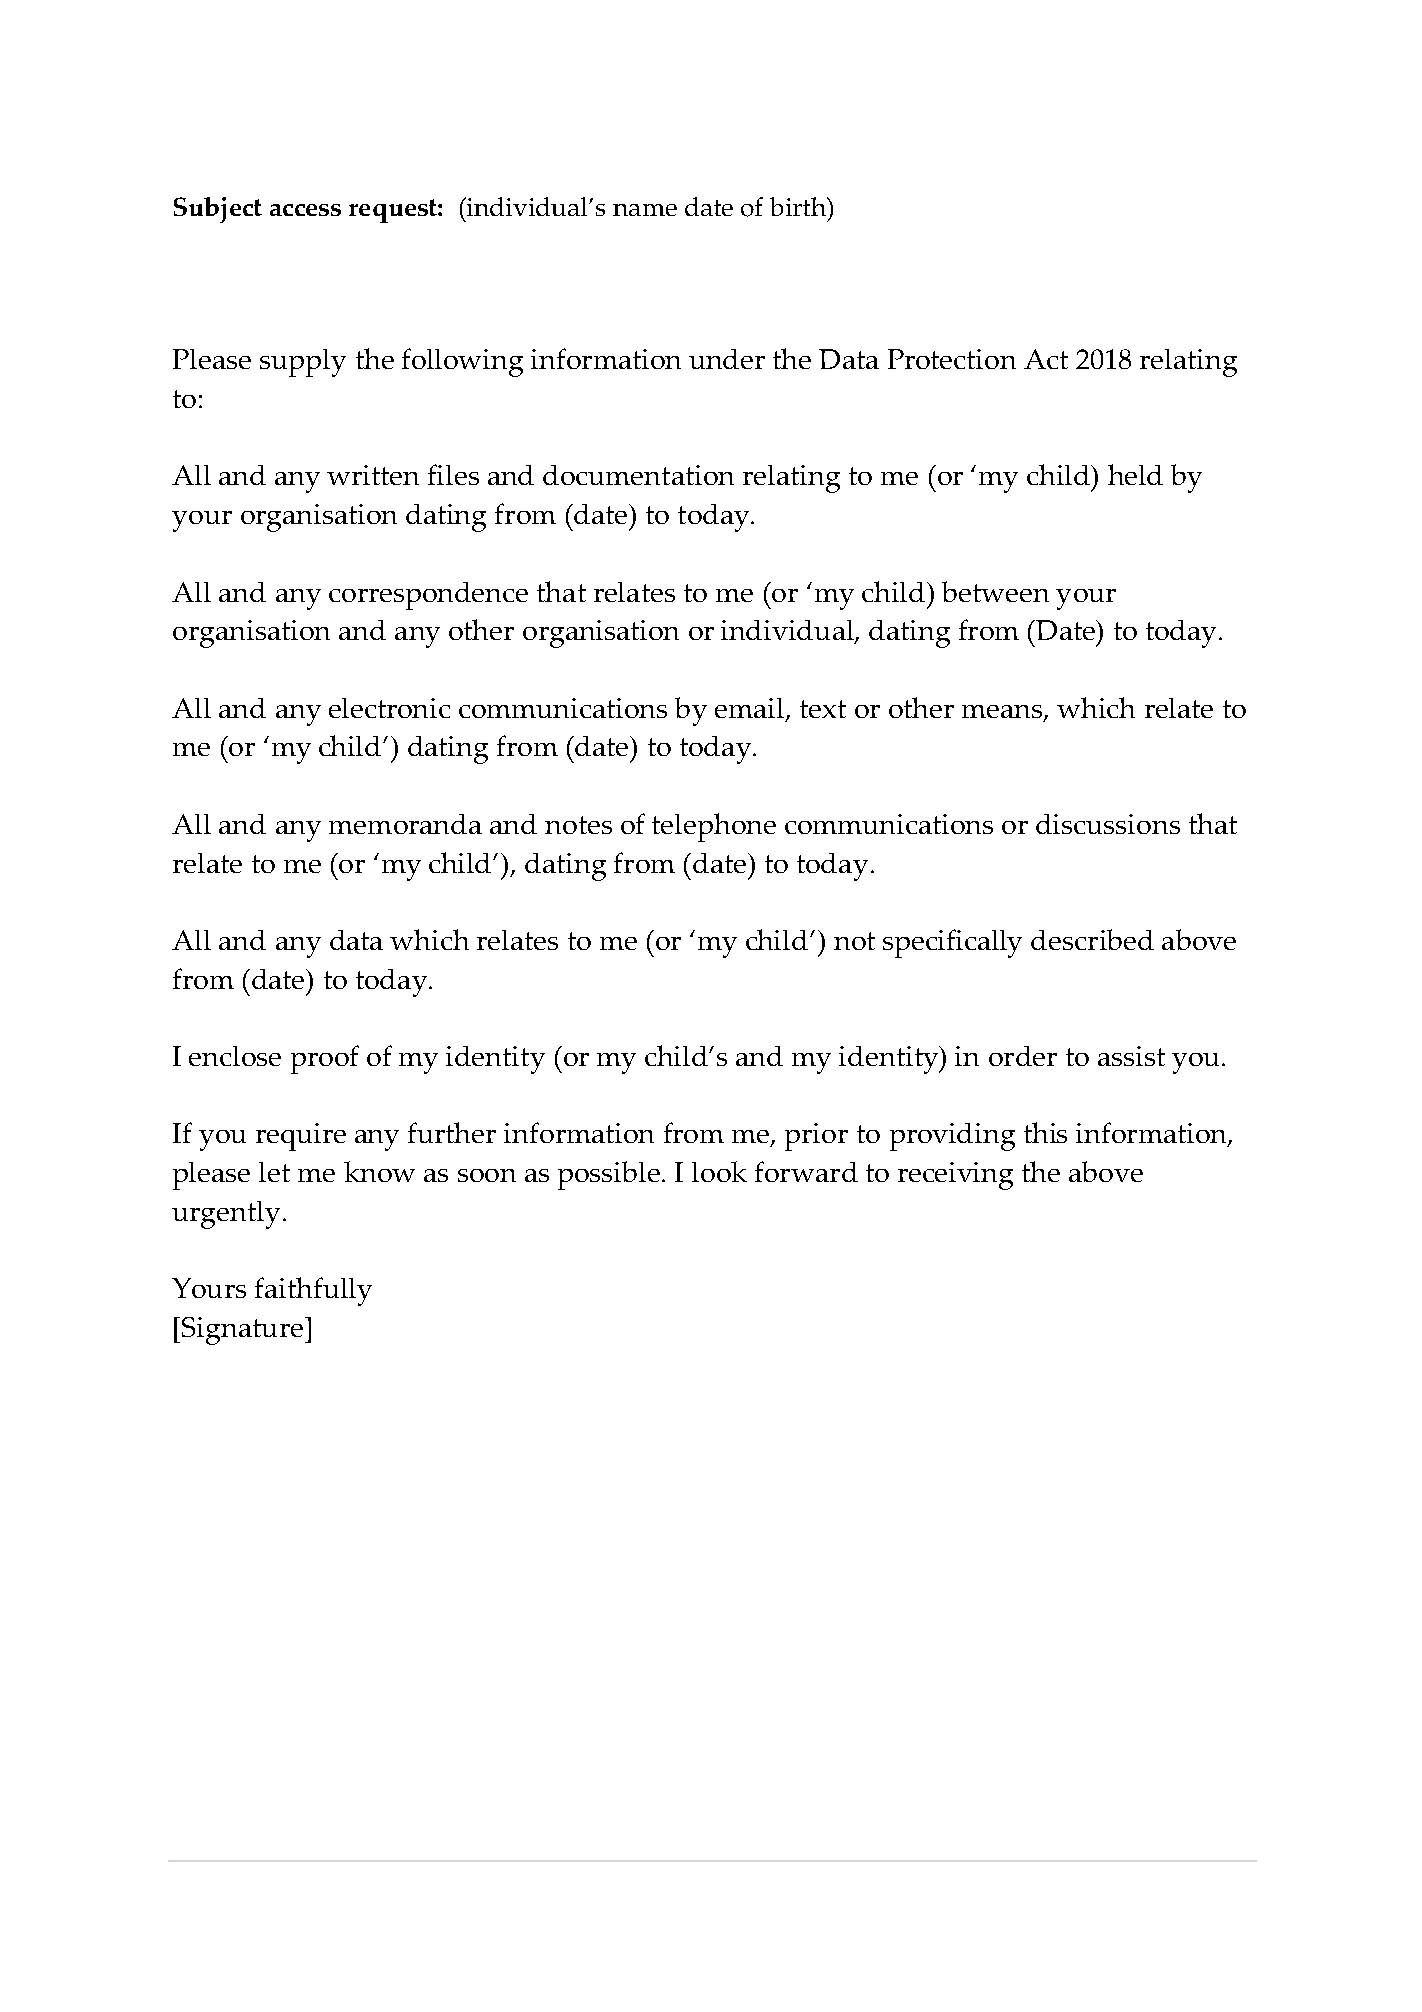 The width and height of the document is (1422, 2012). I want to click on proof, so click(325, 1059).
